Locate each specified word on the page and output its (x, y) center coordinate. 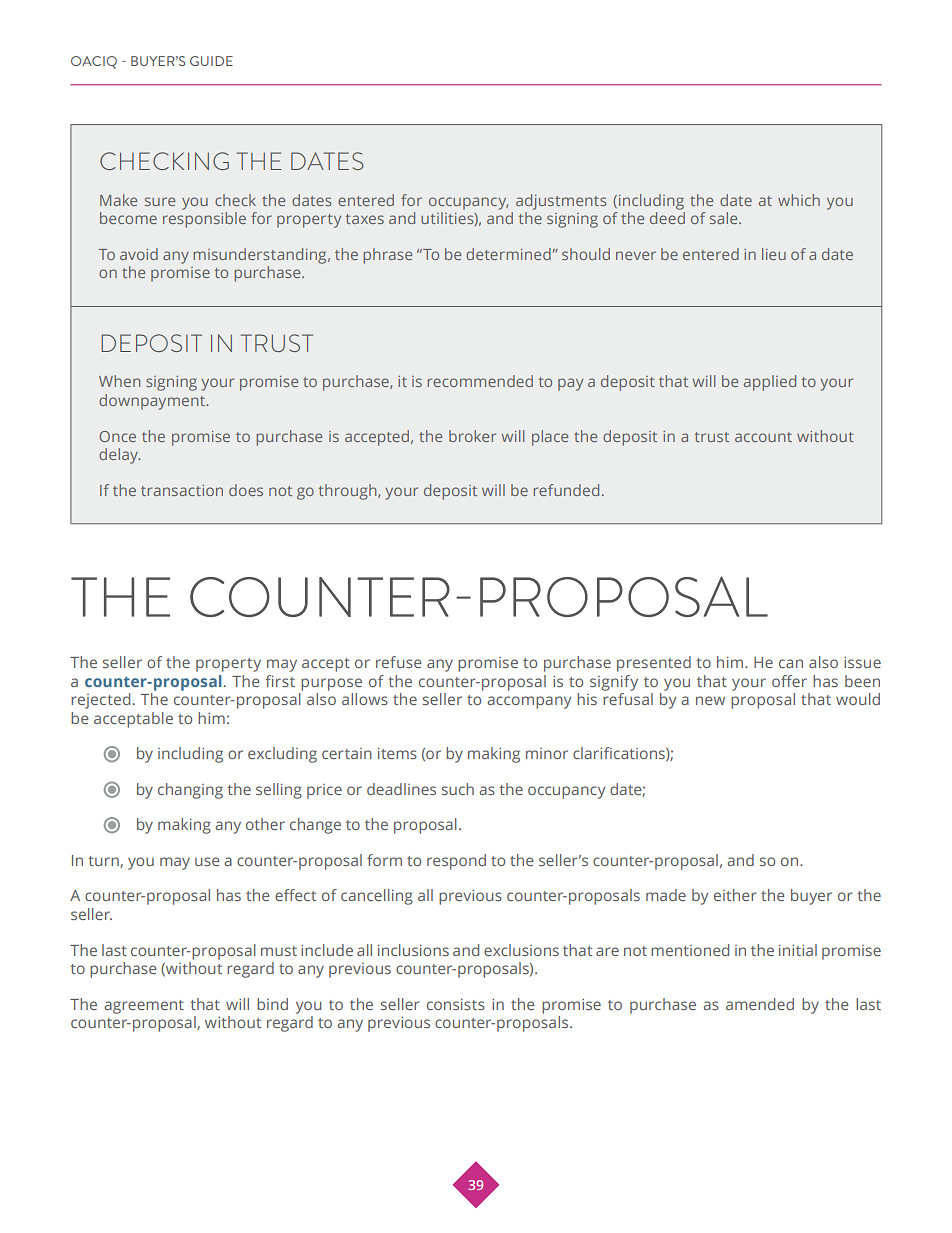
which (799, 200)
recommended (480, 381)
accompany (529, 702)
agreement (144, 1007)
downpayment (153, 402)
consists (456, 1004)
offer (789, 681)
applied (770, 383)
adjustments (561, 202)
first (280, 681)
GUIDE (211, 61)
